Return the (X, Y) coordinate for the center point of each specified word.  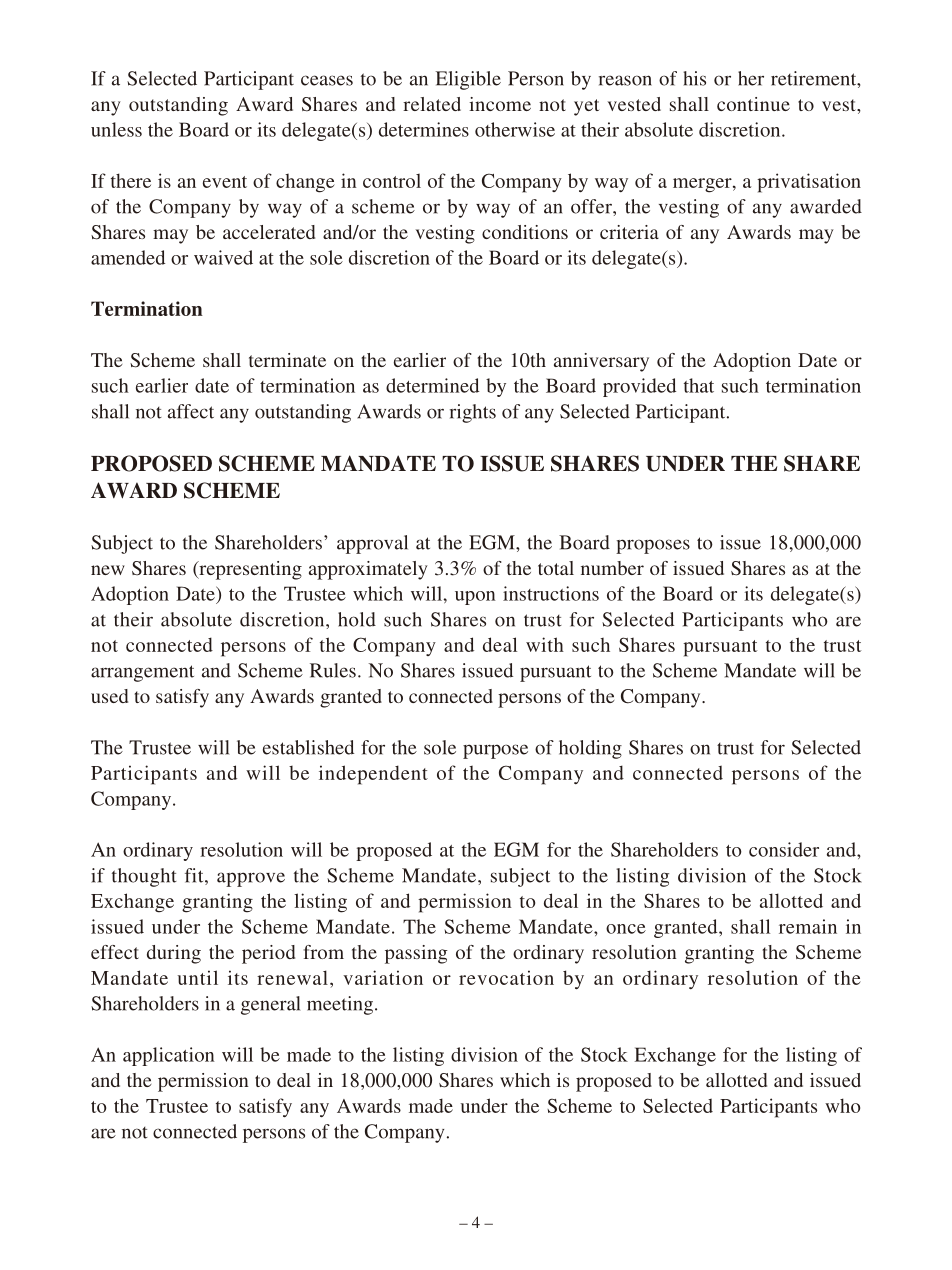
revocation (506, 977)
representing (249, 570)
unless (116, 129)
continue (753, 104)
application (169, 1056)
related (432, 104)
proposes (653, 546)
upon (475, 598)
